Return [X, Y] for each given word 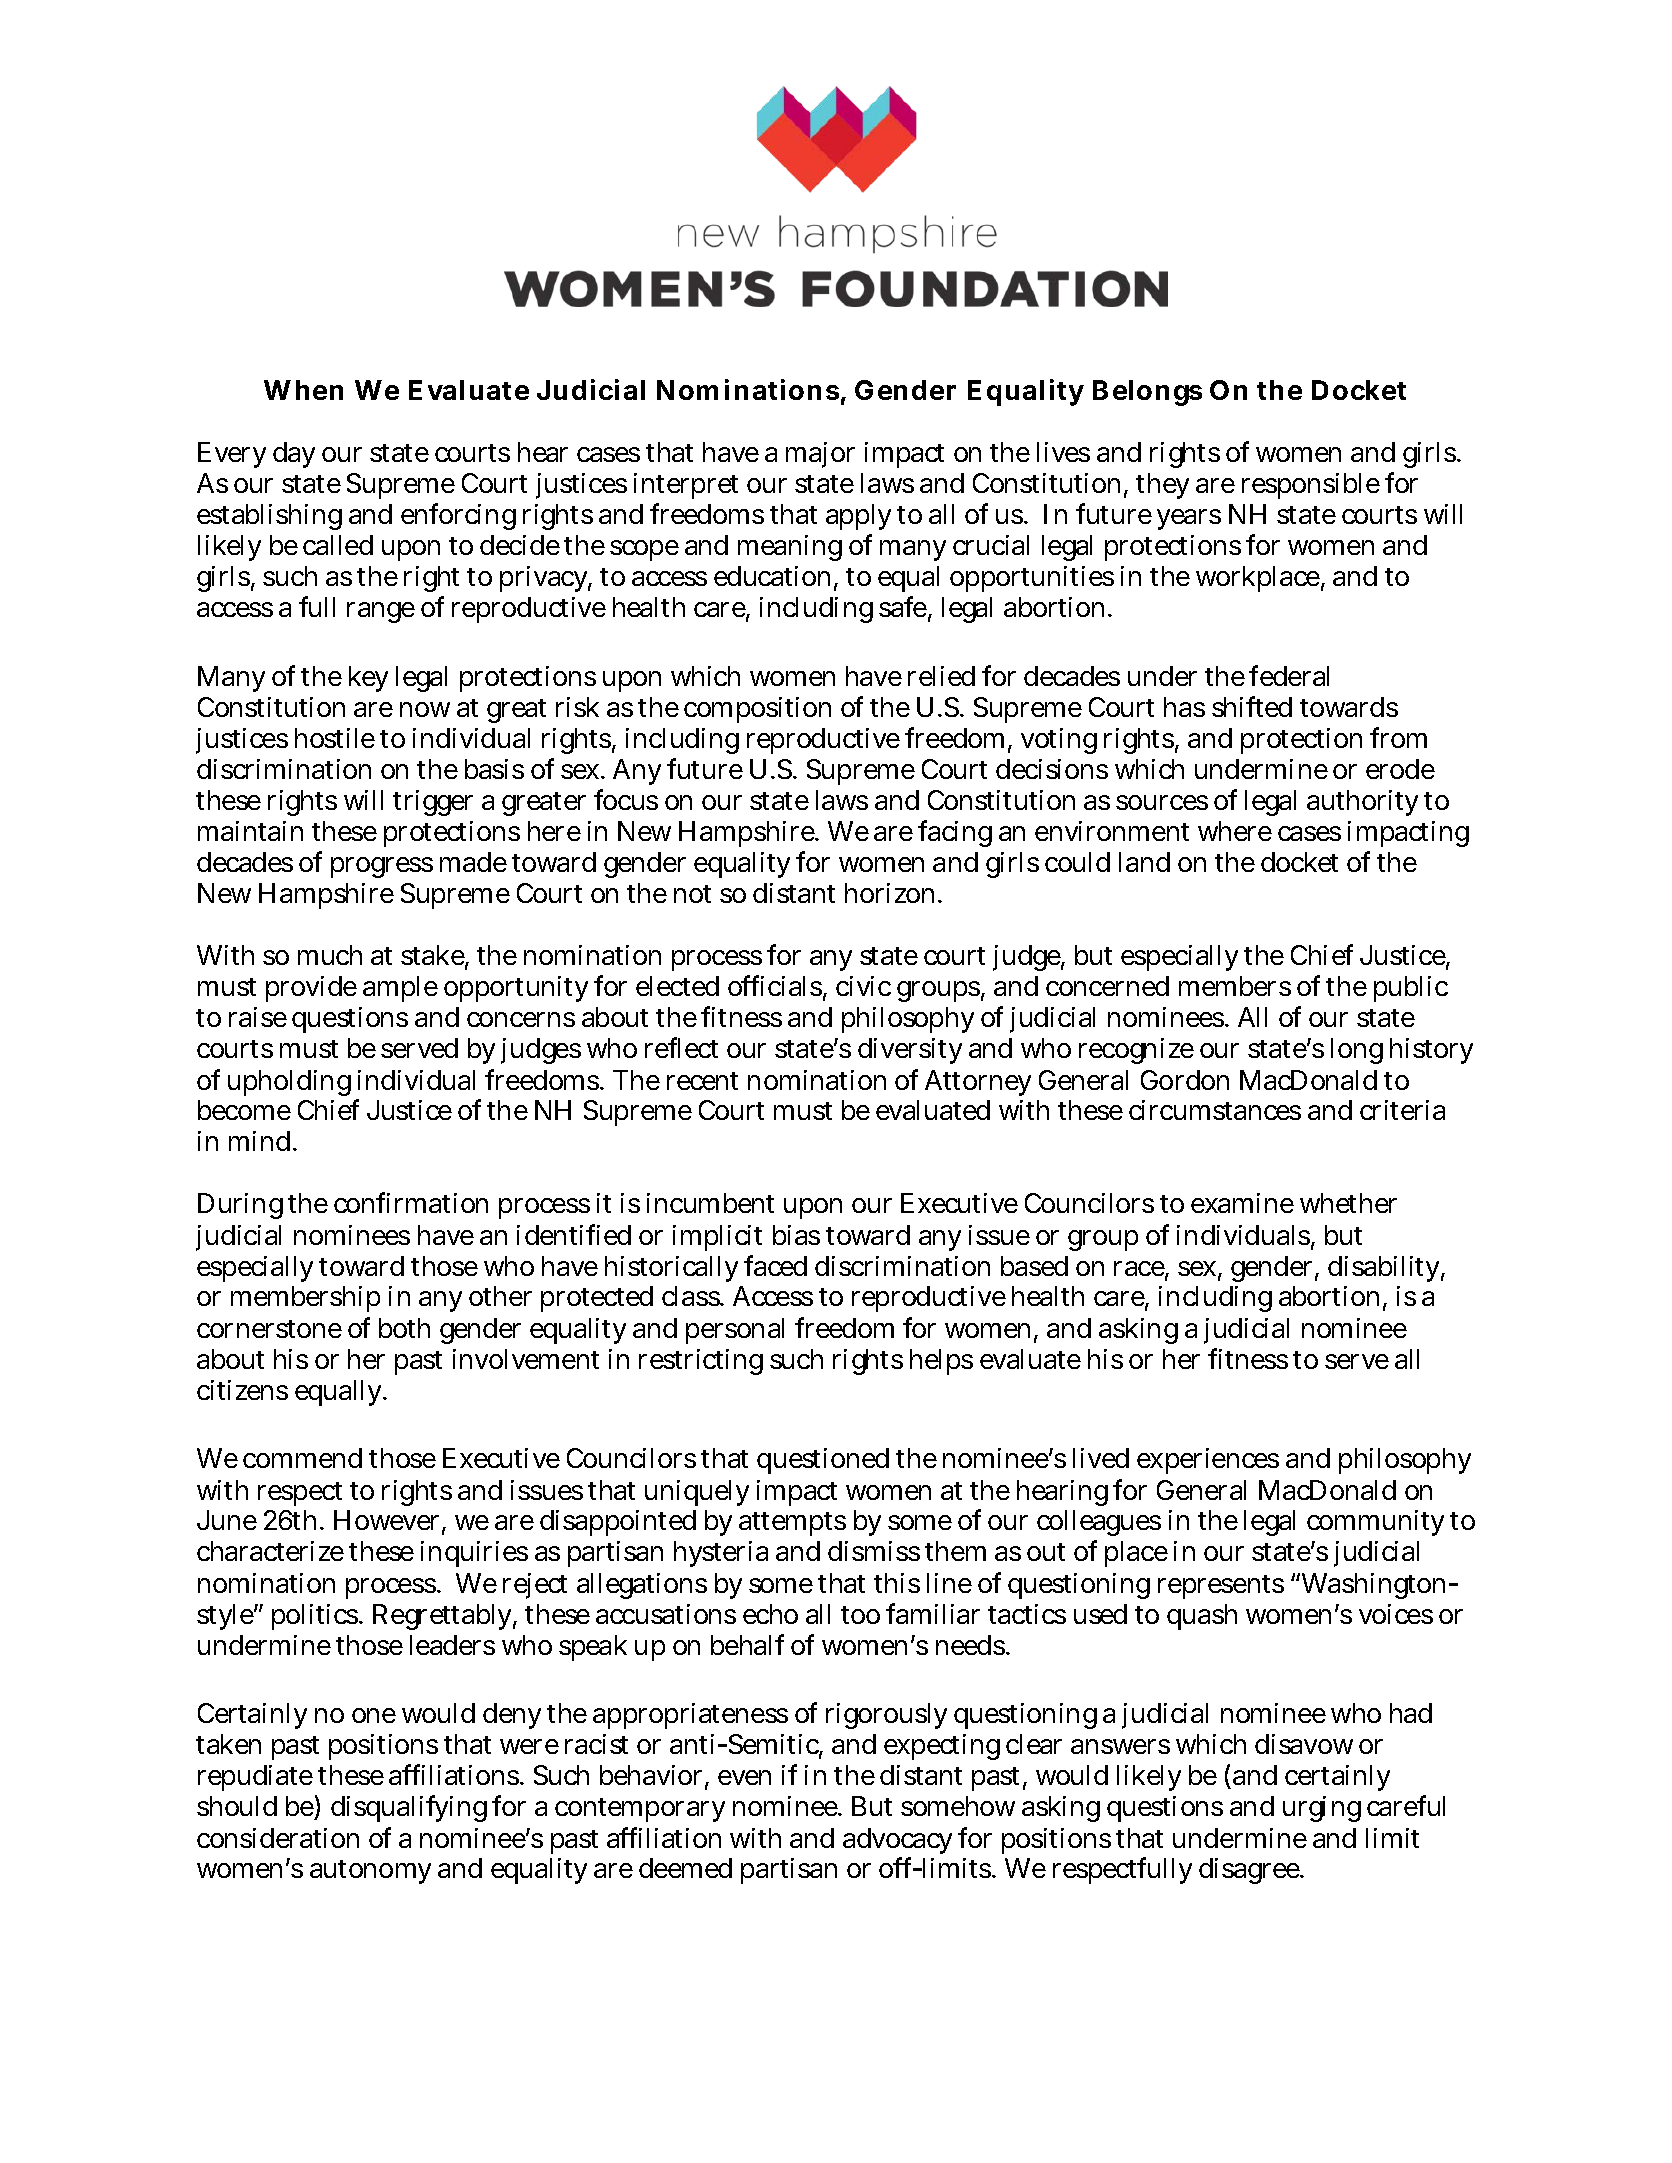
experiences [1208, 1461]
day [294, 455]
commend [302, 1458]
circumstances [1215, 1110]
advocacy [897, 1841]
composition [757, 710]
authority [1362, 803]
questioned [823, 1461]
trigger [433, 803]
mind [261, 1141]
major [820, 455]
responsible [1311, 486]
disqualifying [409, 1808]
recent [702, 1081]
